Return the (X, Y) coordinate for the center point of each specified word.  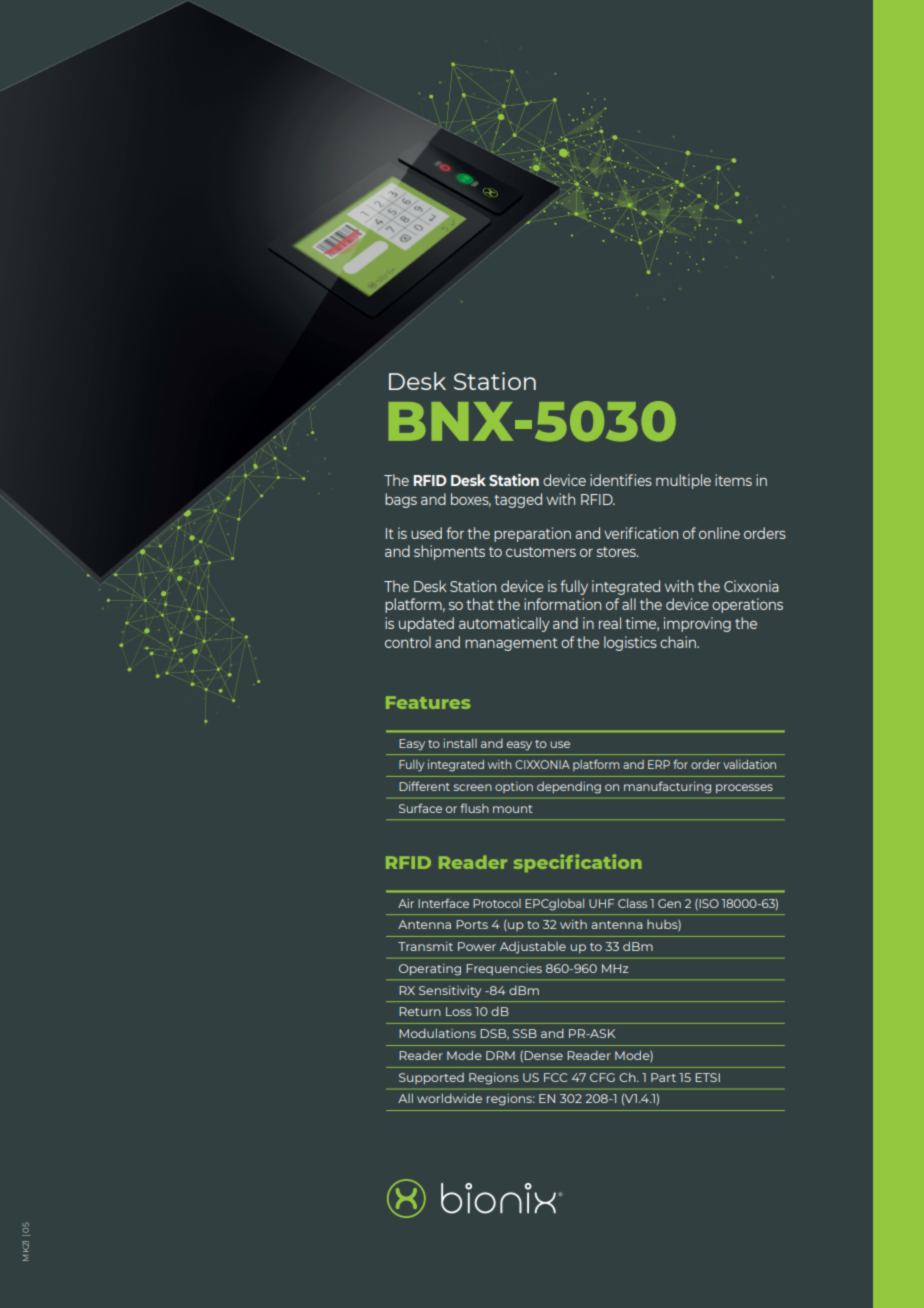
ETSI (707, 1077)
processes (744, 788)
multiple (683, 481)
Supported (431, 1078)
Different (424, 786)
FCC (555, 1077)
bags (401, 500)
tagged (518, 500)
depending (569, 788)
